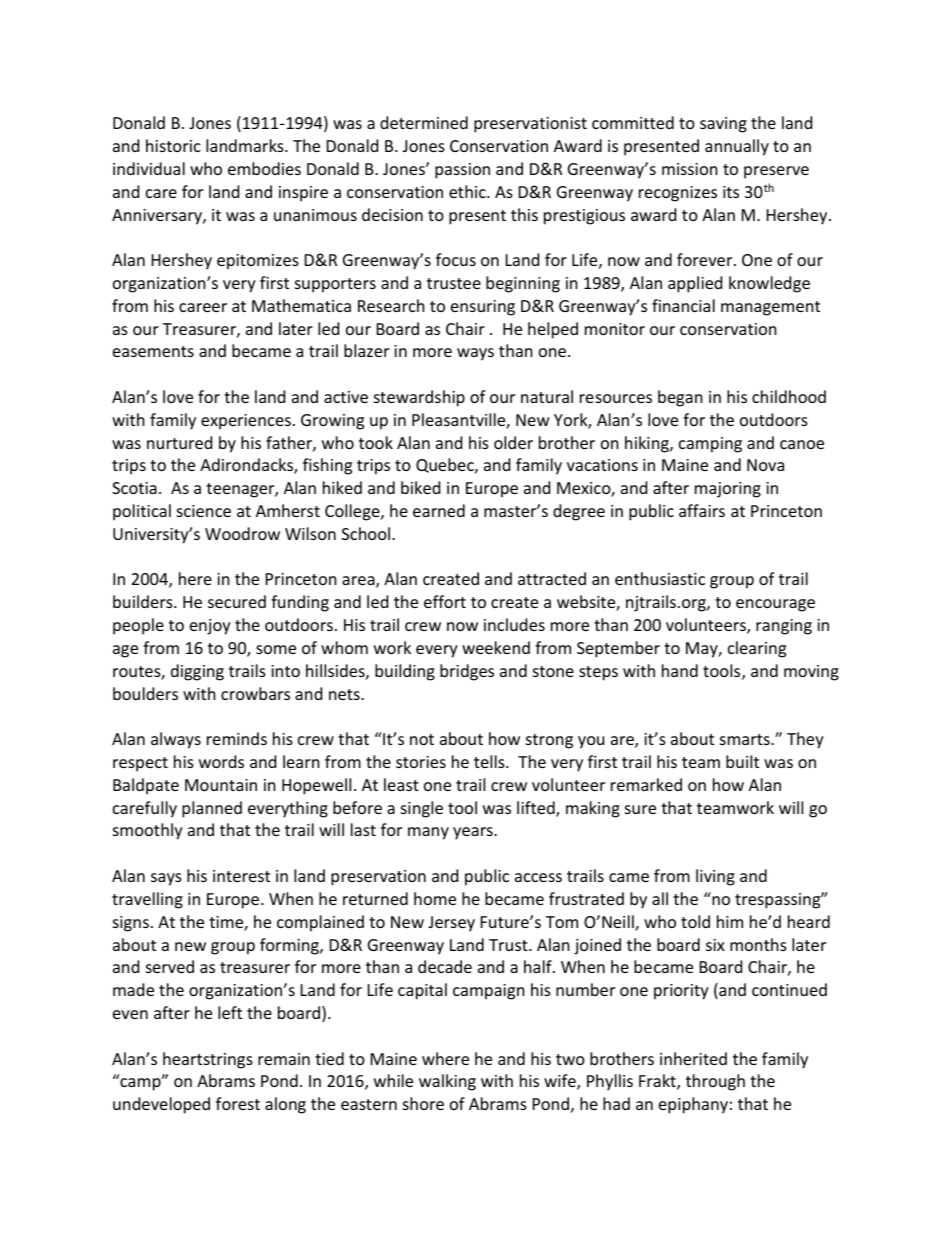  Describe the element at coordinates (173, 145) in the screenshot. I see `historic` at that location.
